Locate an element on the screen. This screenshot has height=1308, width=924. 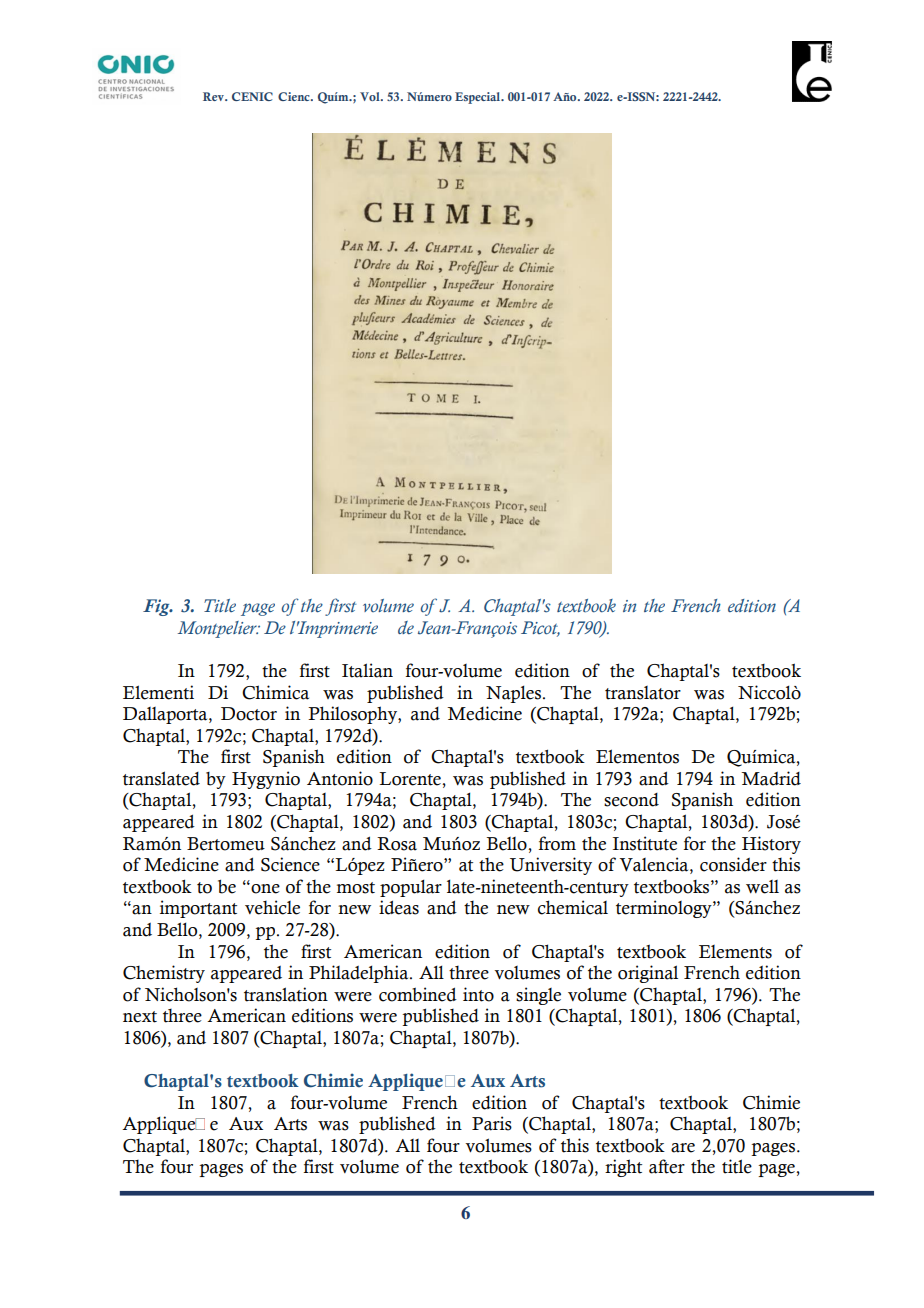
Fig is located at coordinates (157, 607).
